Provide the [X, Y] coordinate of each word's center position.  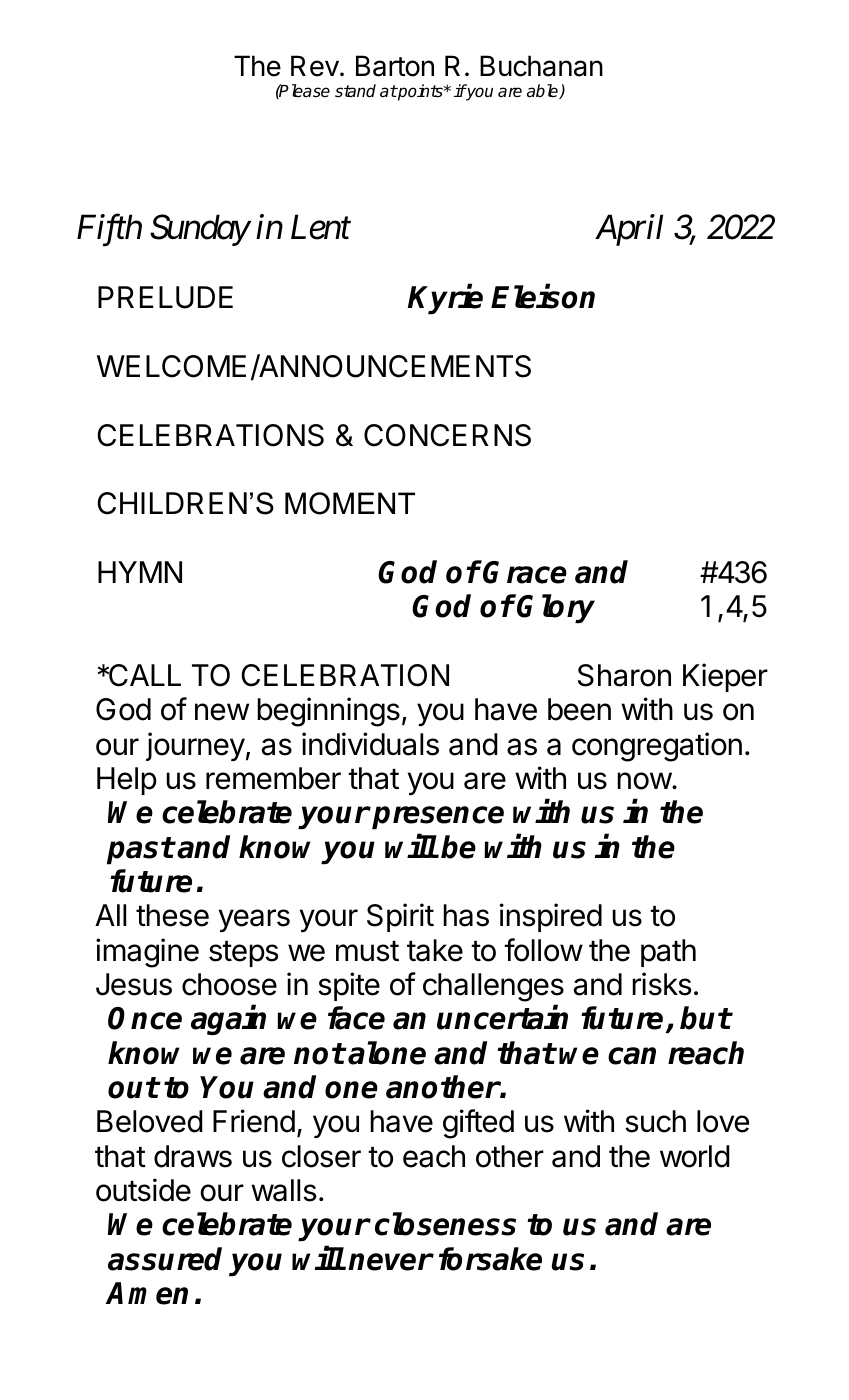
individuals [370, 744]
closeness [445, 1224]
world [695, 1156]
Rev [315, 66]
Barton [395, 66]
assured [165, 1259]
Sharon [624, 675]
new [222, 712]
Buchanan [541, 66]
